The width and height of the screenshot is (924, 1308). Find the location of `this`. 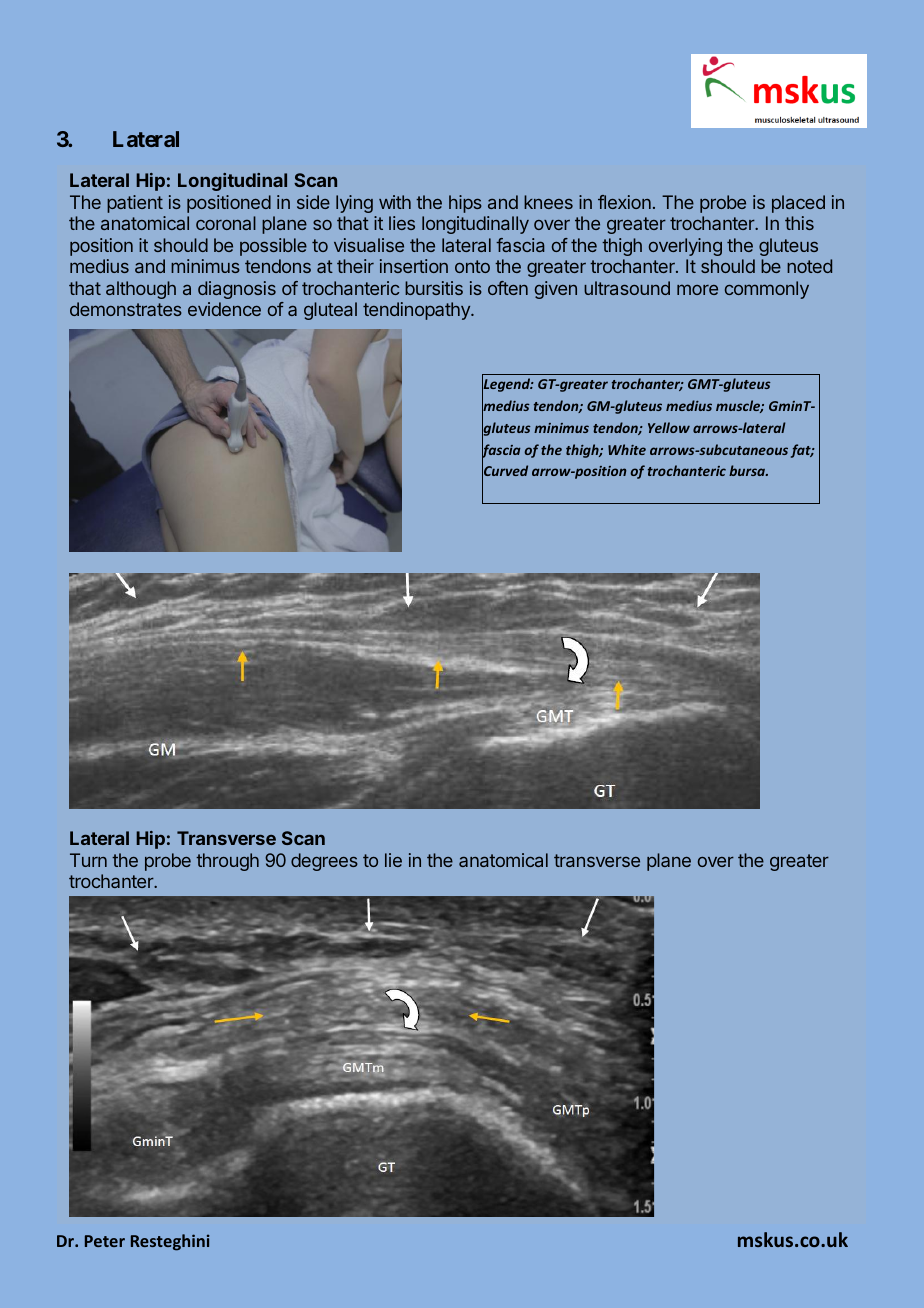

this is located at coordinates (799, 223).
